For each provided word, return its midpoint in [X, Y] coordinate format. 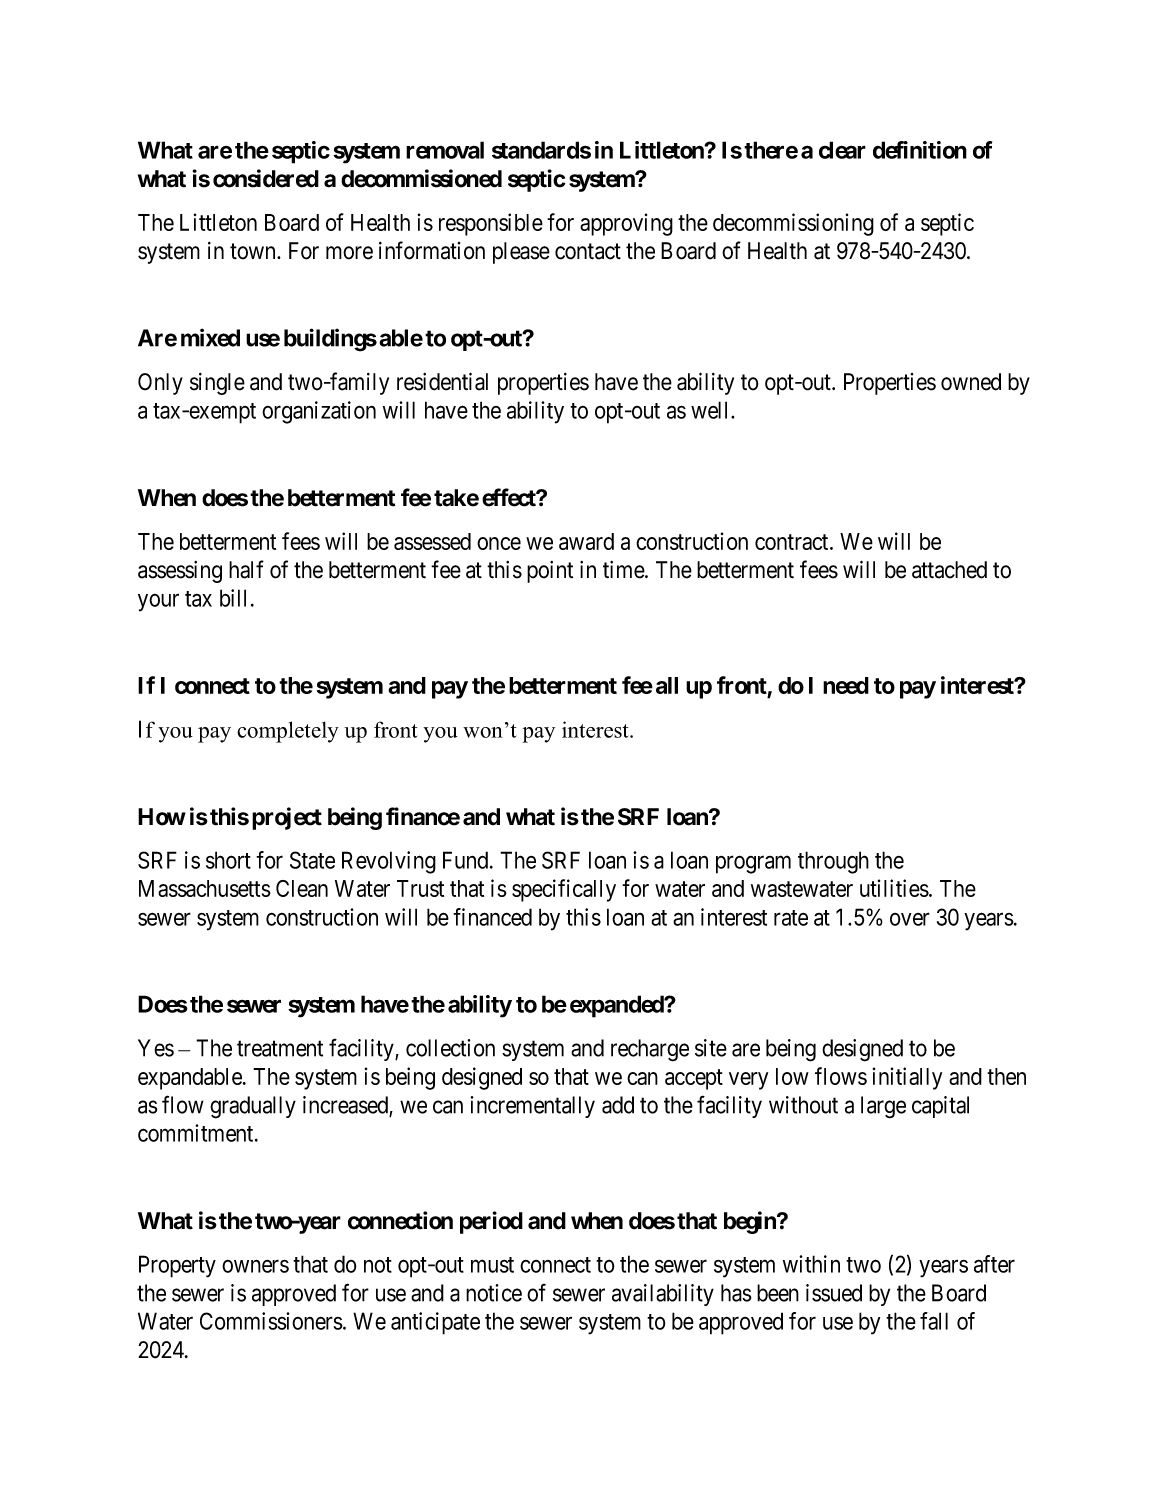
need [846, 685]
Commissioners [271, 1321]
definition [920, 150]
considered [266, 178]
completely [288, 732]
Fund [467, 860]
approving [626, 224]
